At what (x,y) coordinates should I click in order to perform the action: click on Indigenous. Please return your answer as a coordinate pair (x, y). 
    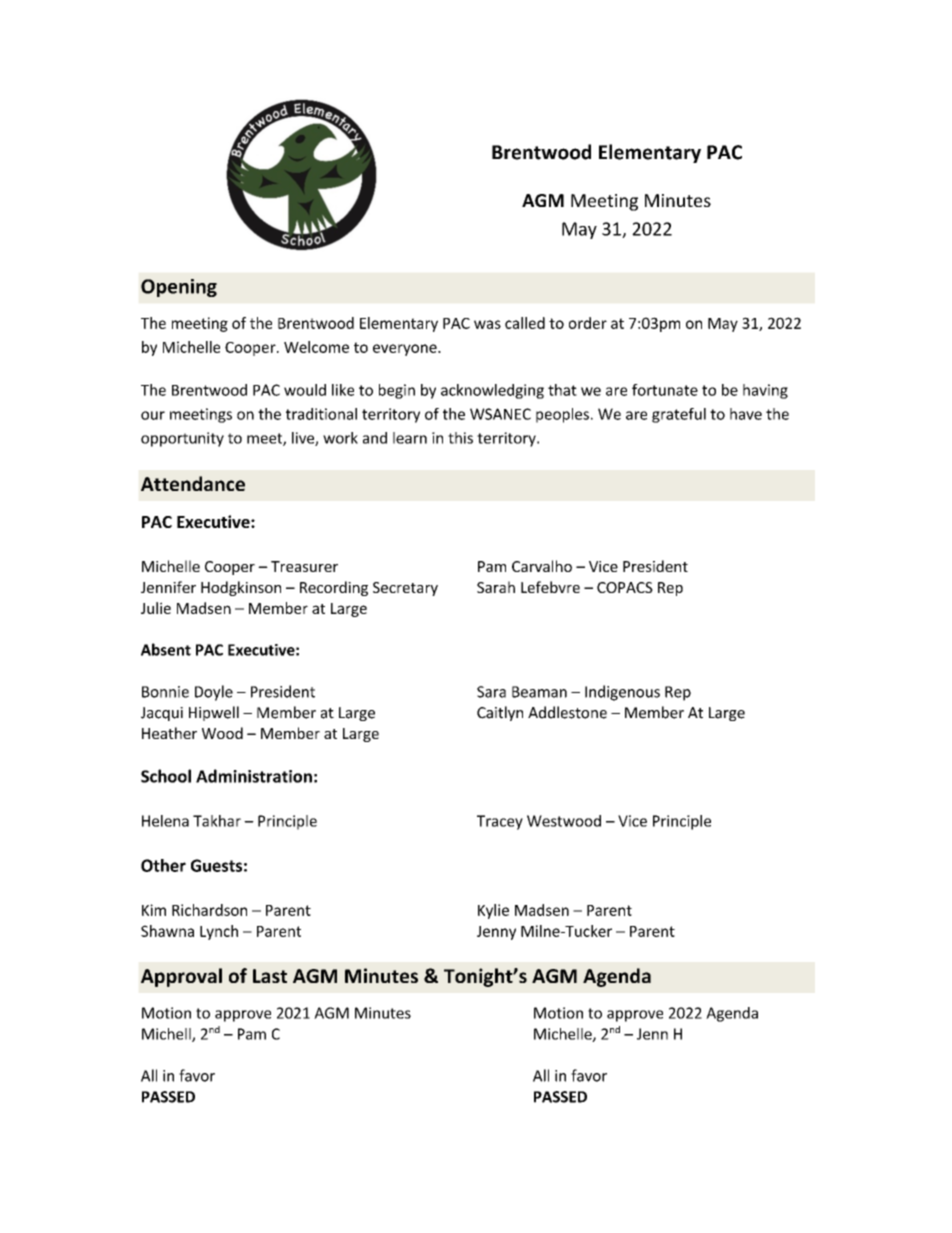
    Looking at the image, I should click on (622, 693).
